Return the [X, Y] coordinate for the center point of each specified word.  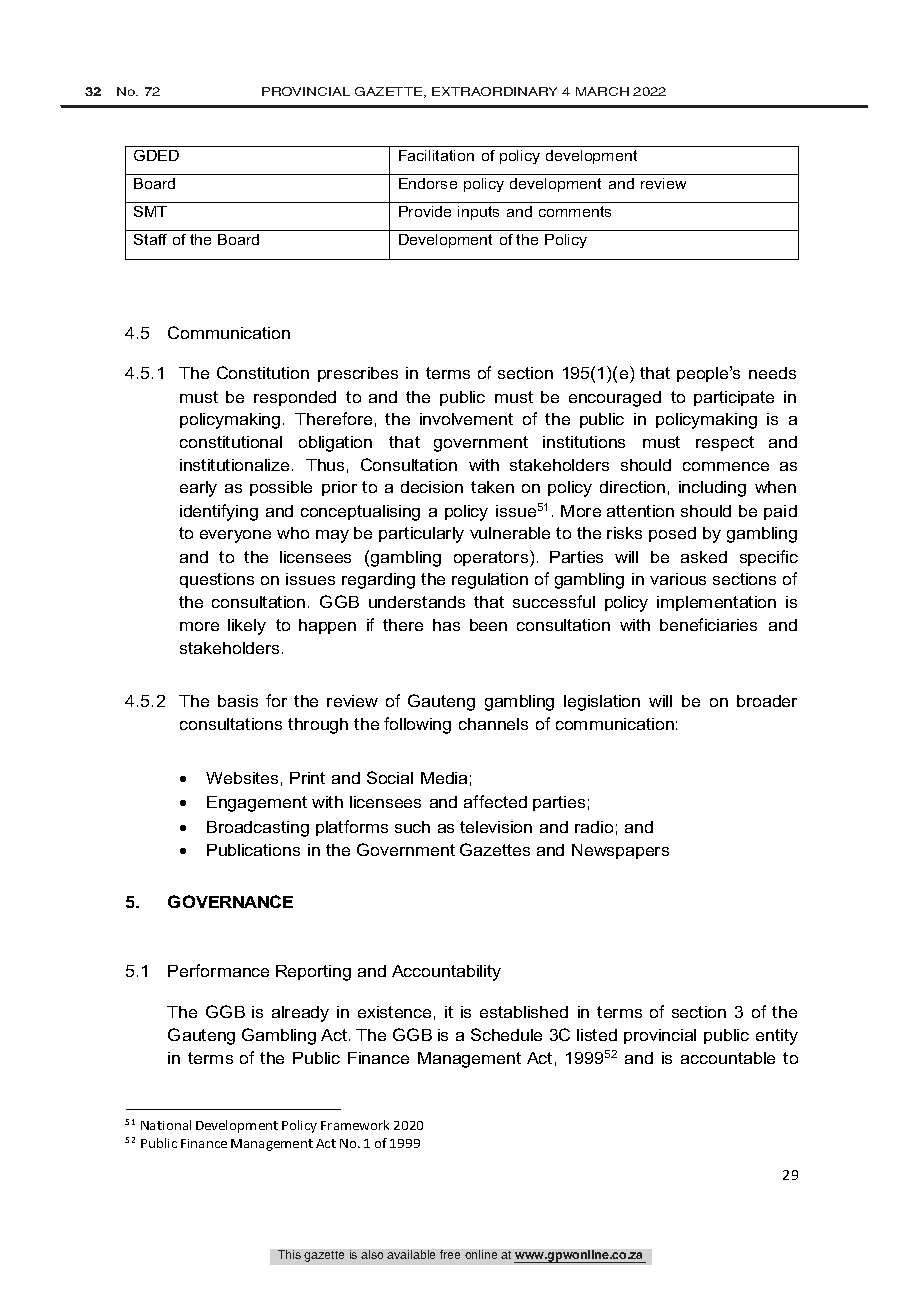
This [289, 1254]
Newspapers [620, 851]
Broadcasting [258, 829]
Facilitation [436, 155]
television [496, 827]
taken [492, 487]
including [712, 489]
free [450, 1254]
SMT [150, 211]
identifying [219, 512]
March [602, 91]
